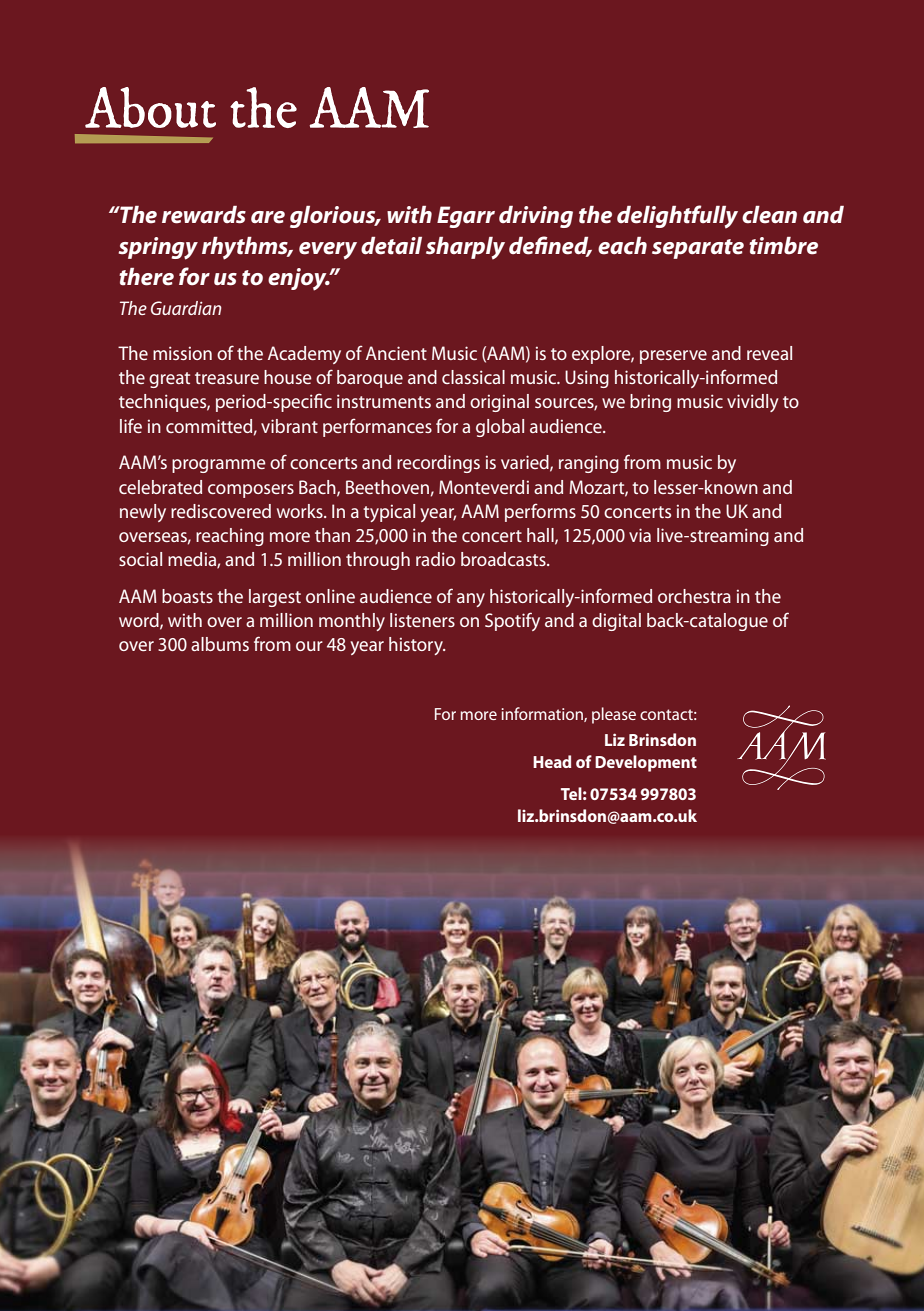  I want to click on radio, so click(435, 559).
